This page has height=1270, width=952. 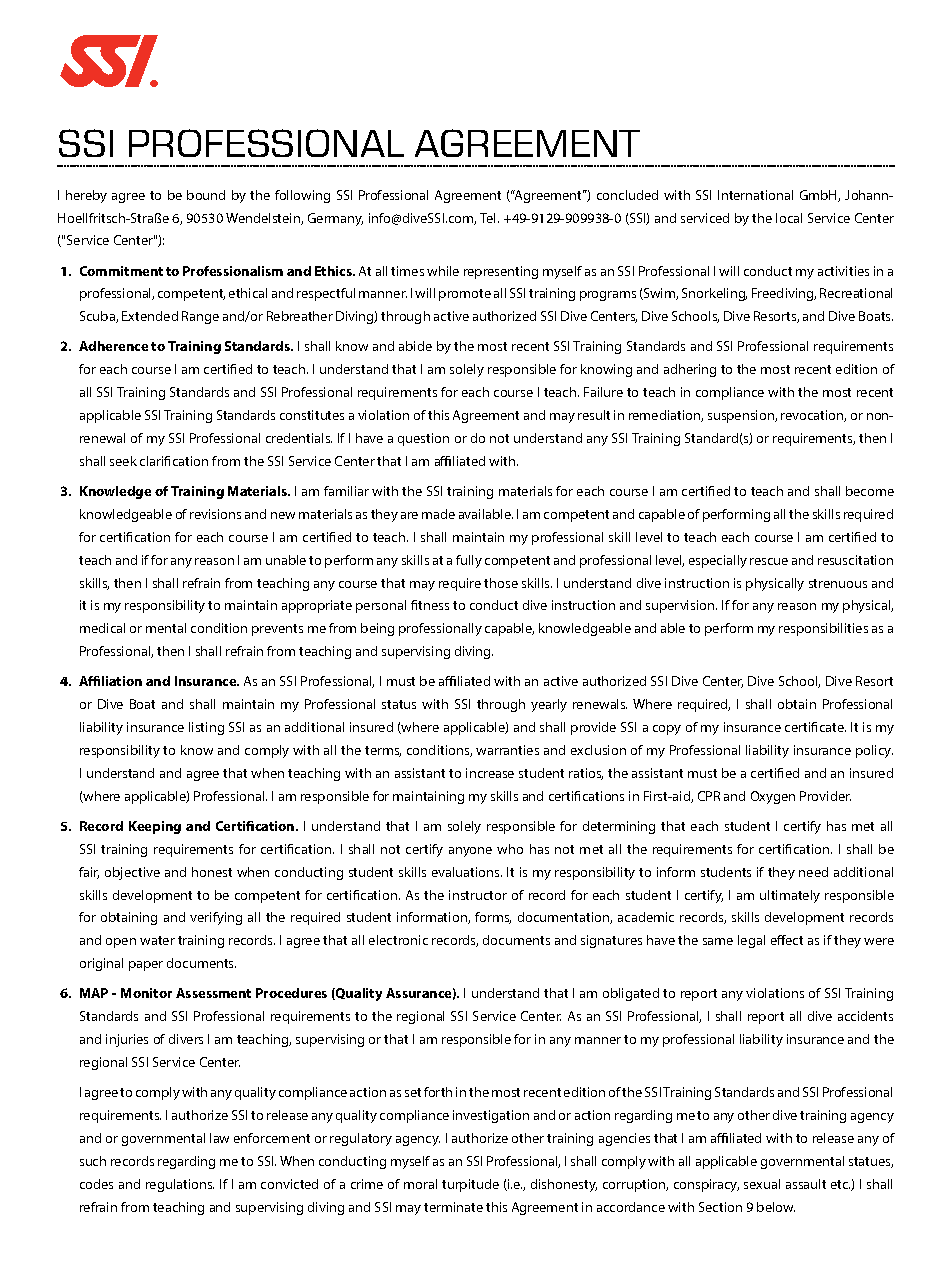 I want to click on yearly, so click(x=549, y=705).
